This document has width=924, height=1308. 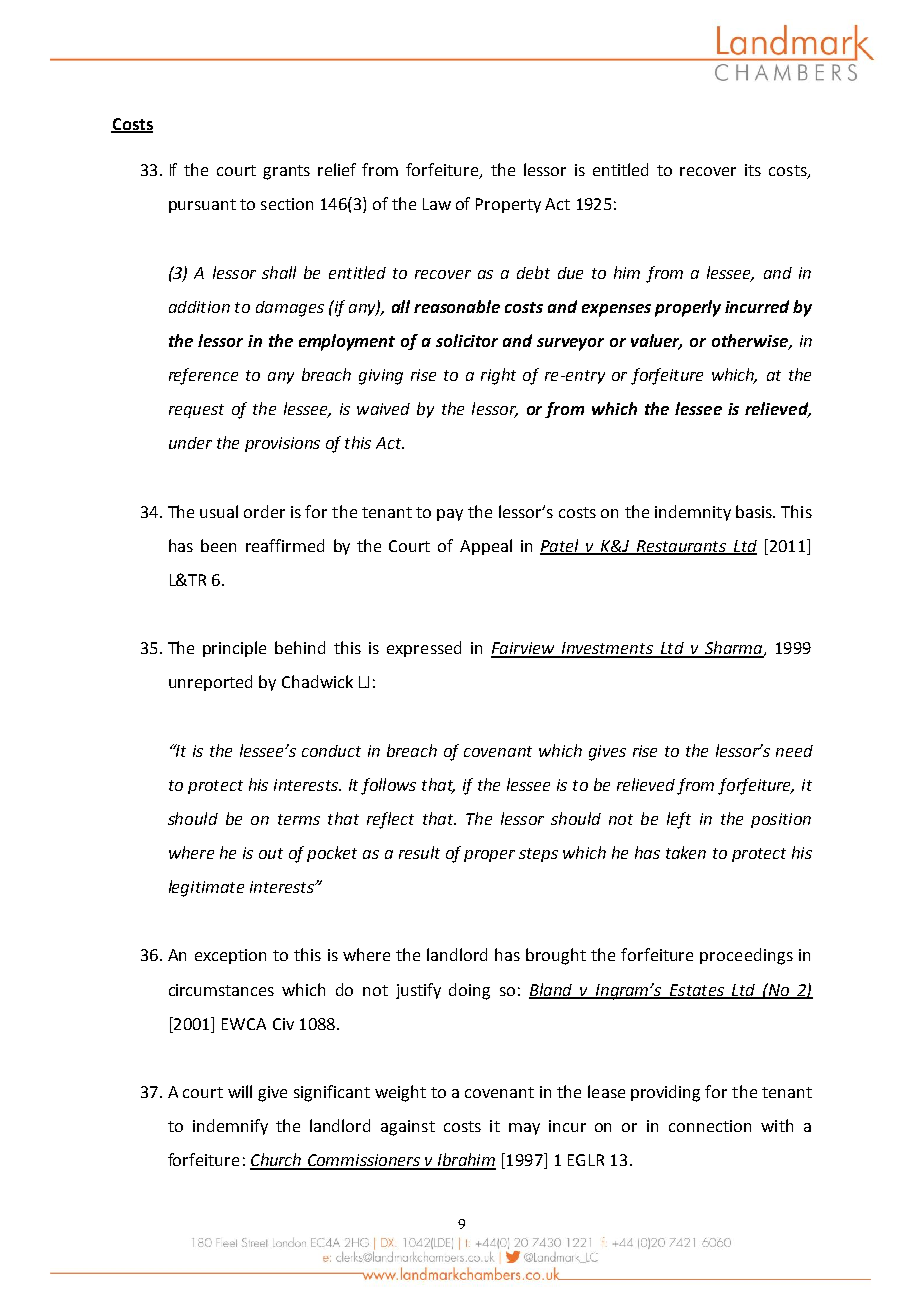 What do you see at coordinates (264, 511) in the document?
I see `order` at bounding box center [264, 511].
